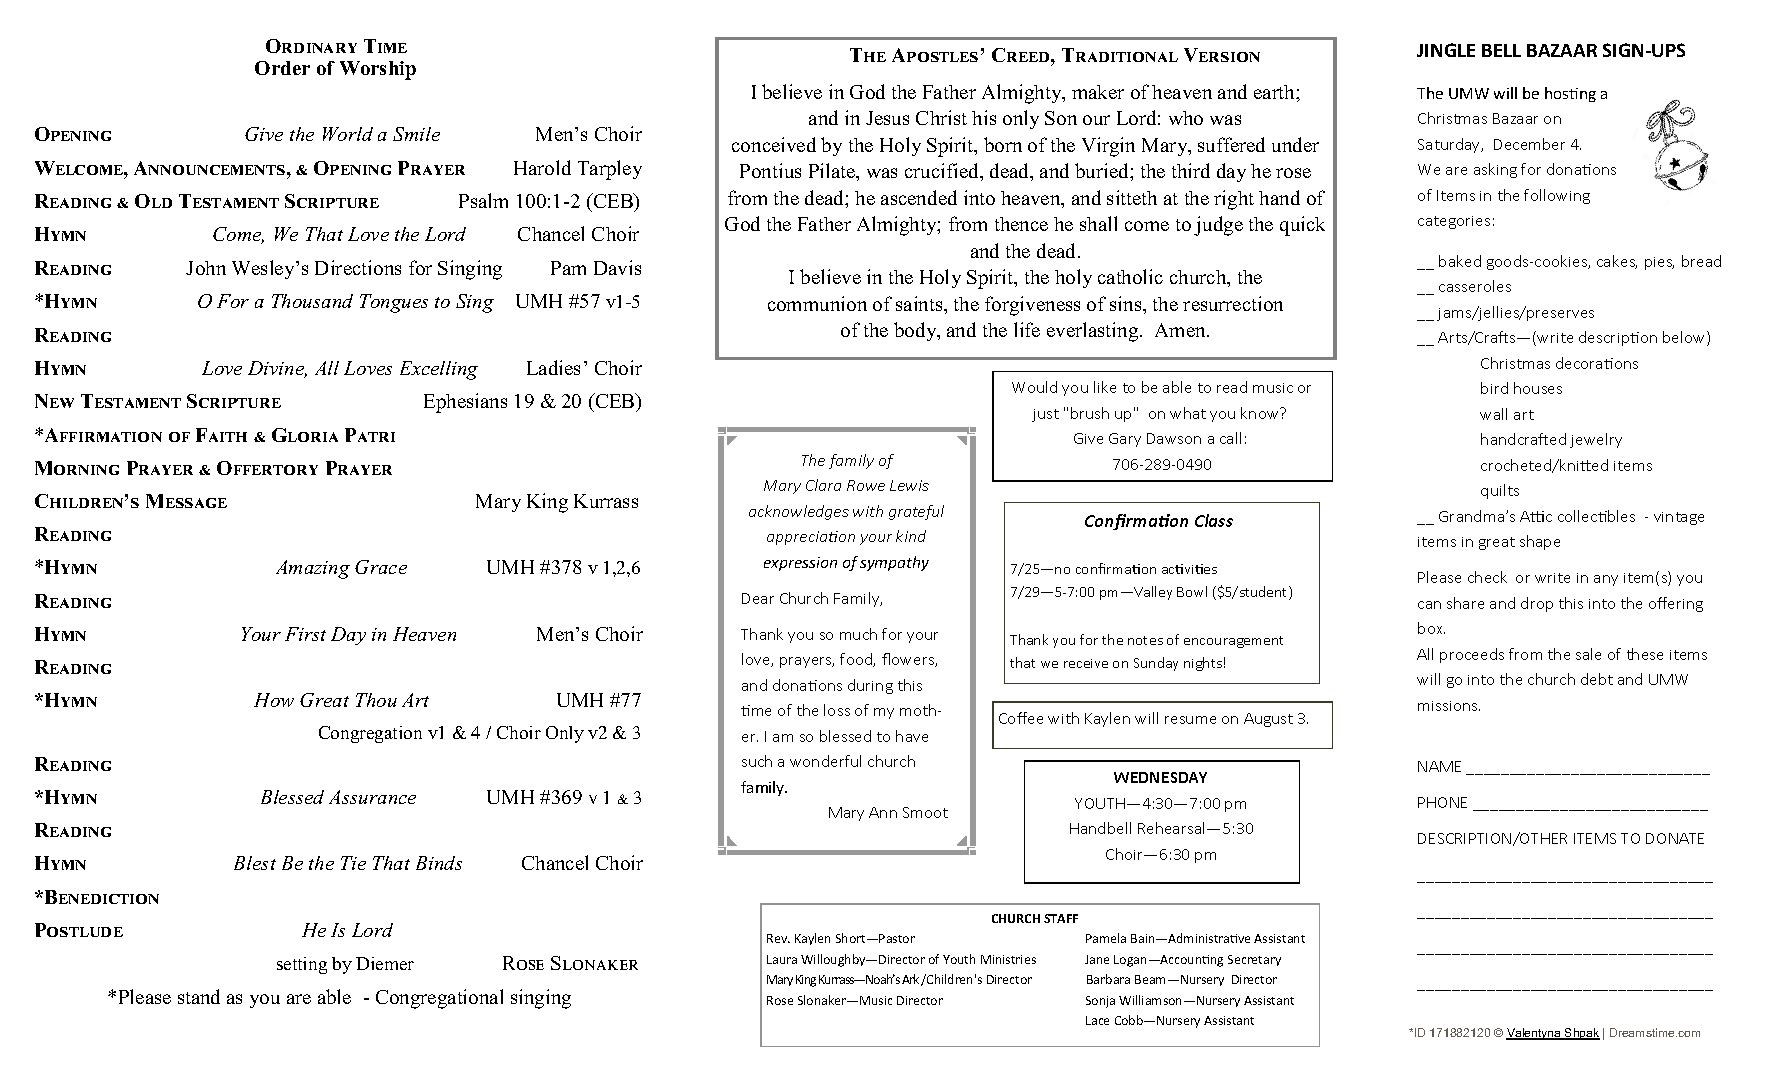 This document has width=1767, height=1073. Describe the element at coordinates (935, 55) in the document. I see `Apostles` at that location.
